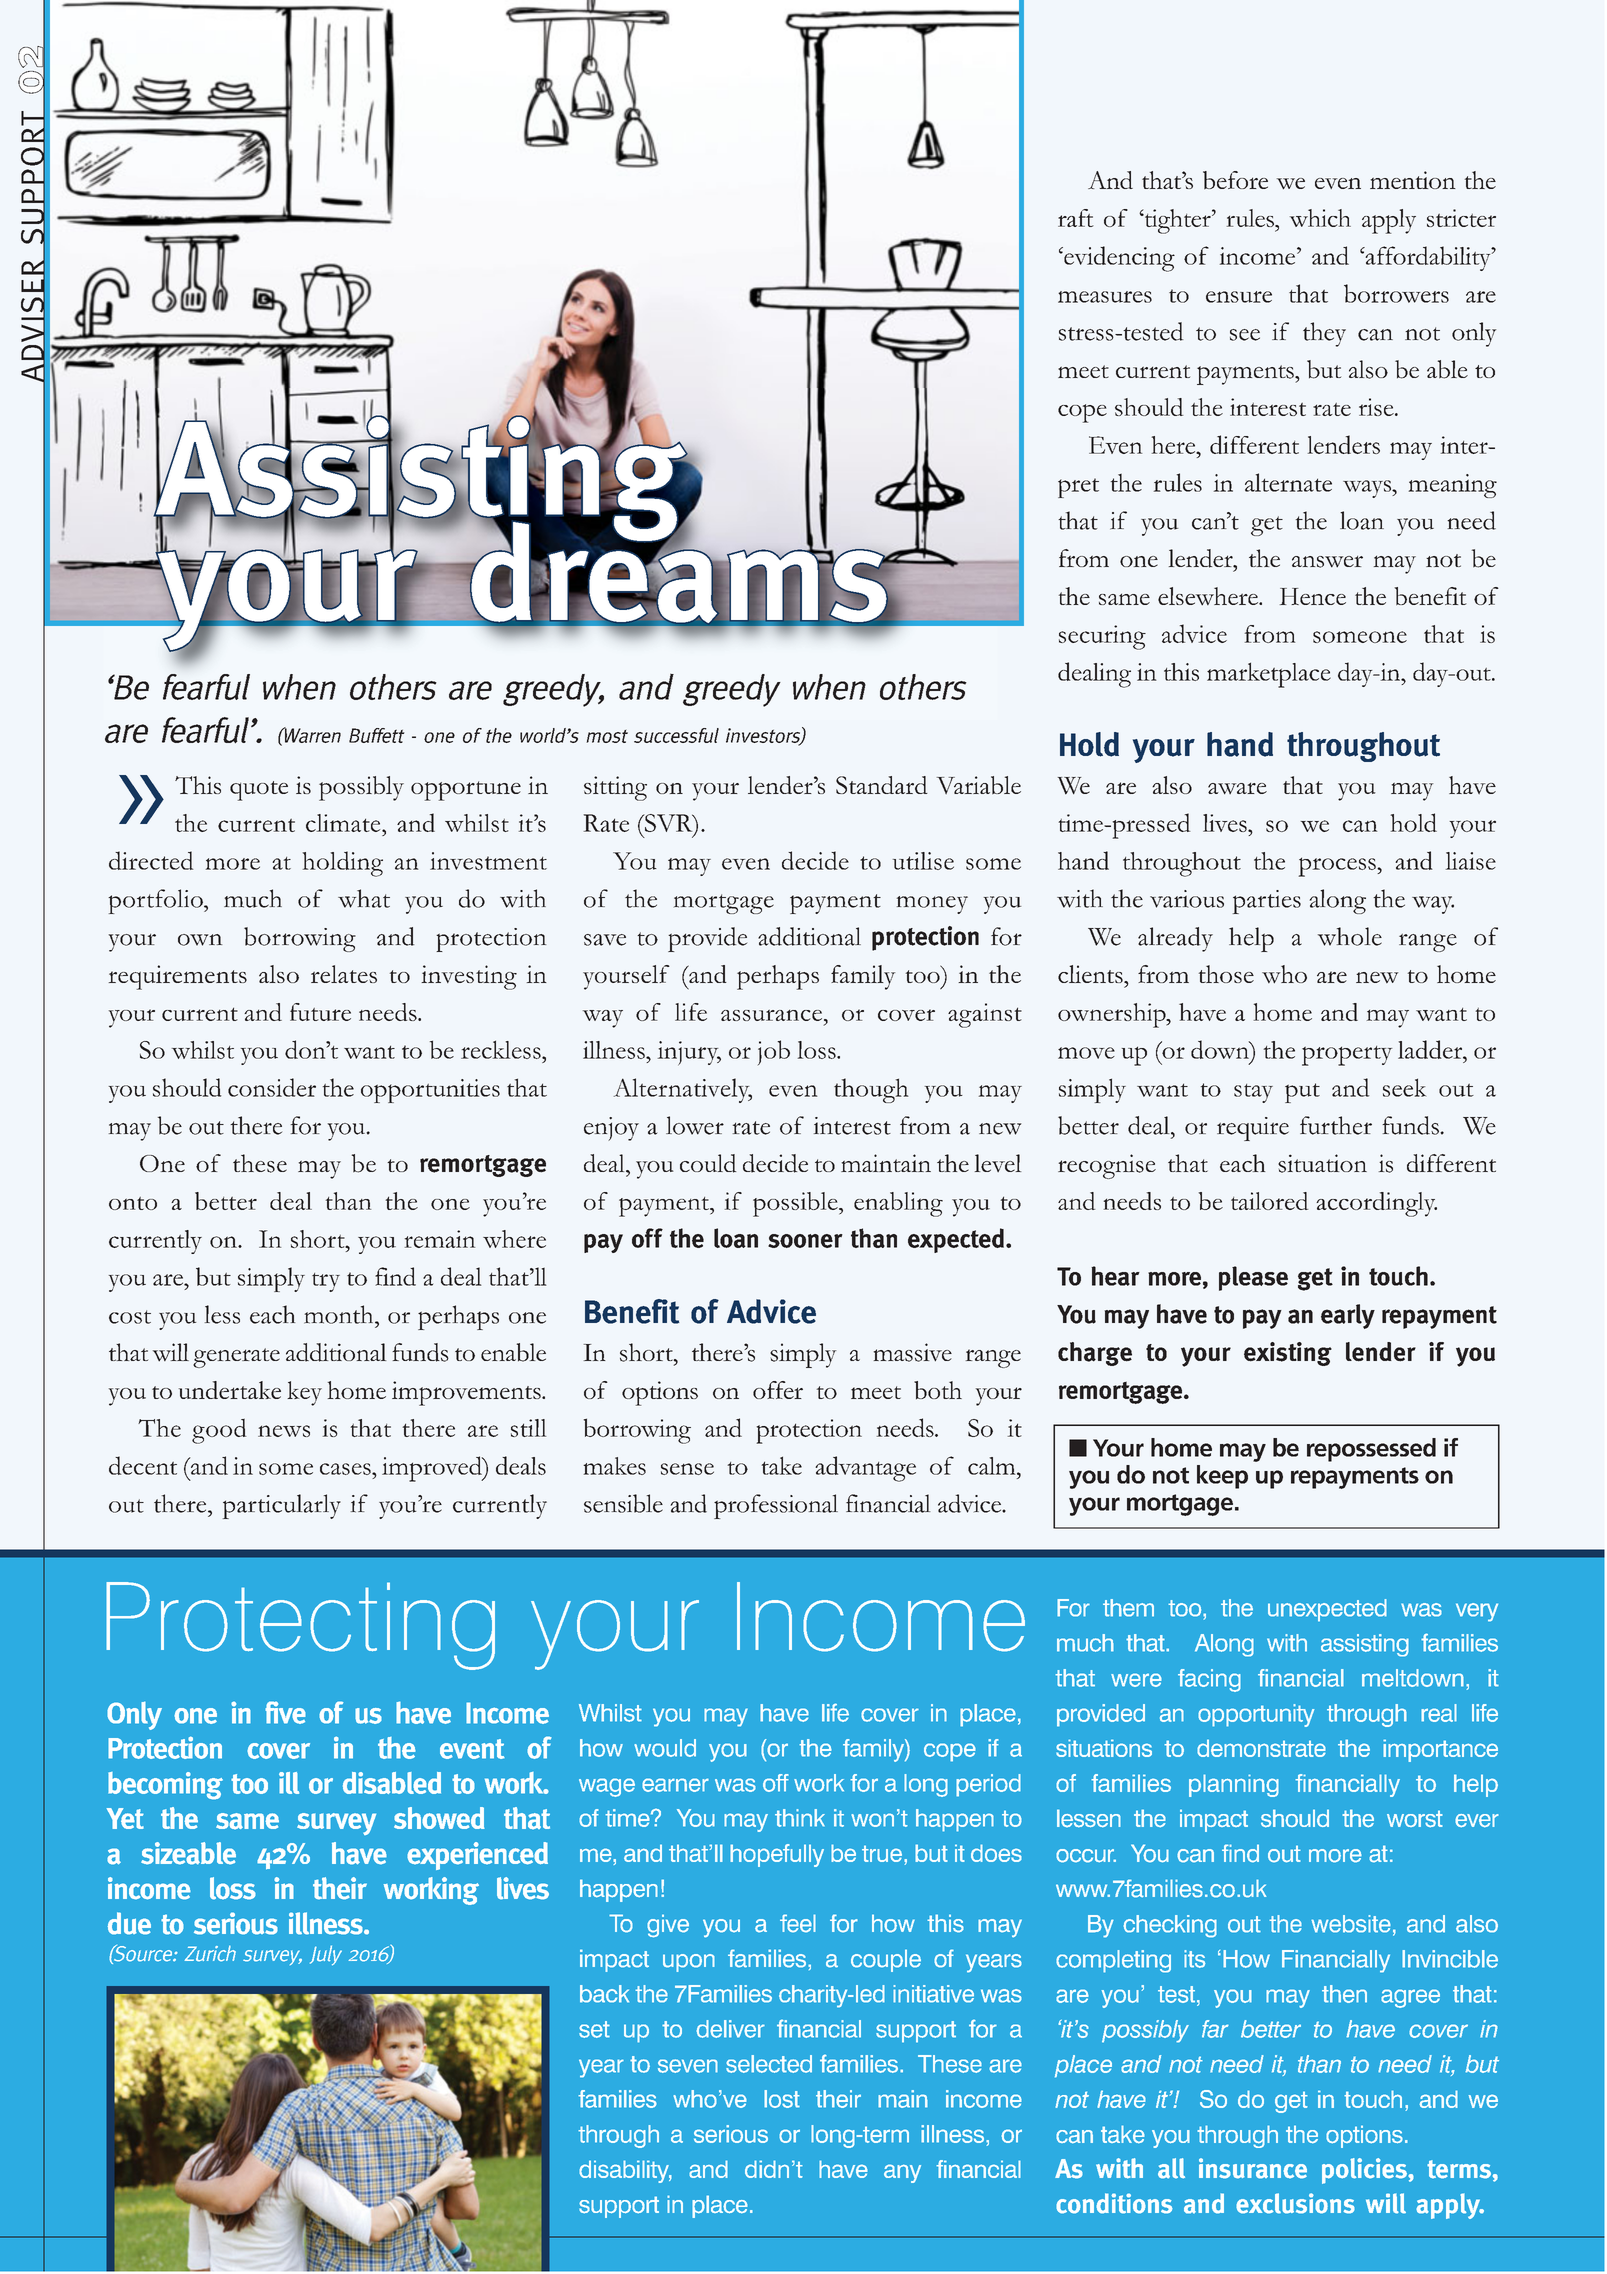 Image resolution: width=1607 pixels, height=2274 pixels. Describe the element at coordinates (1256, 1715) in the page. I see `opportunity` at that location.
